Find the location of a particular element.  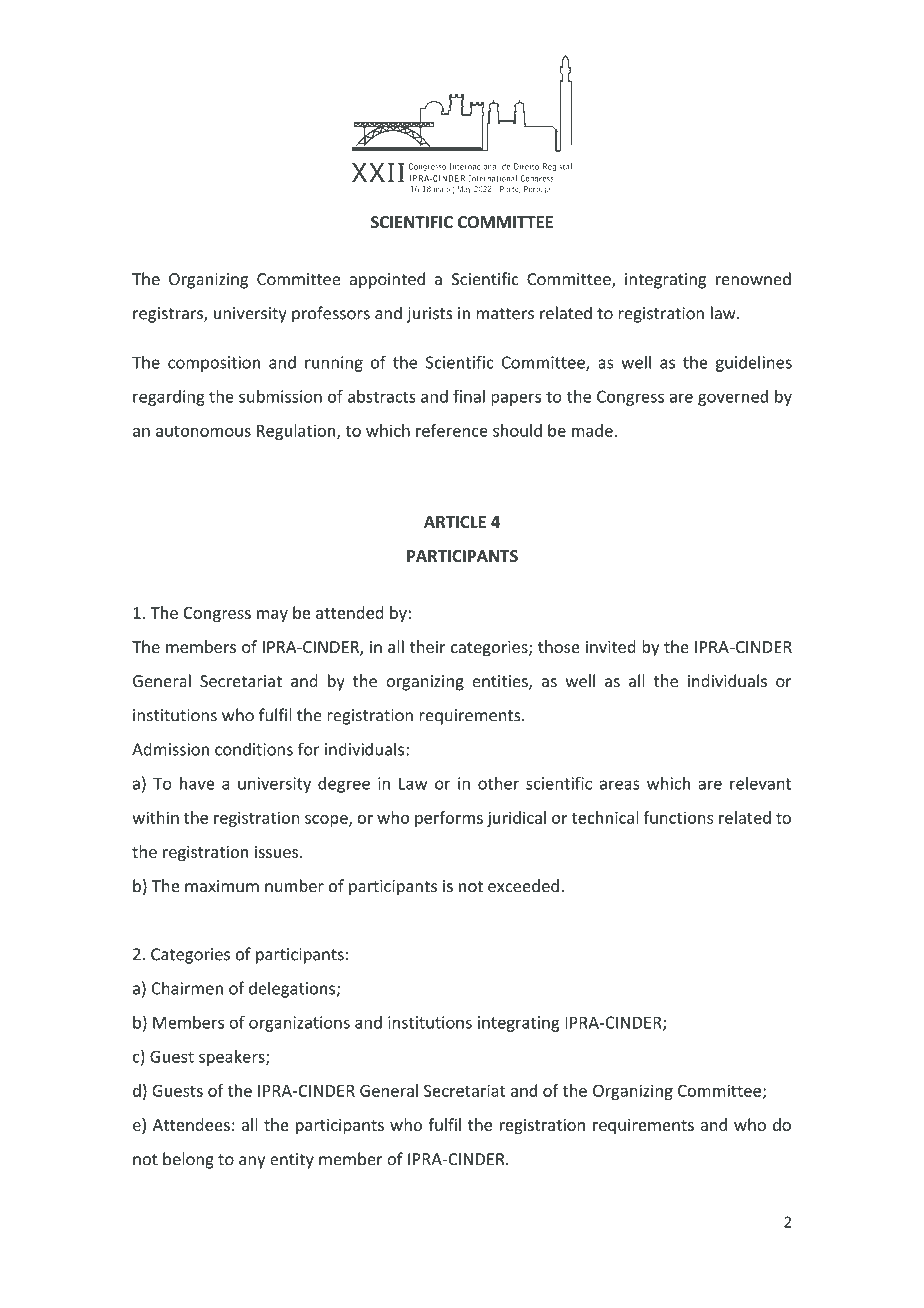

autonomous is located at coordinates (203, 431).
